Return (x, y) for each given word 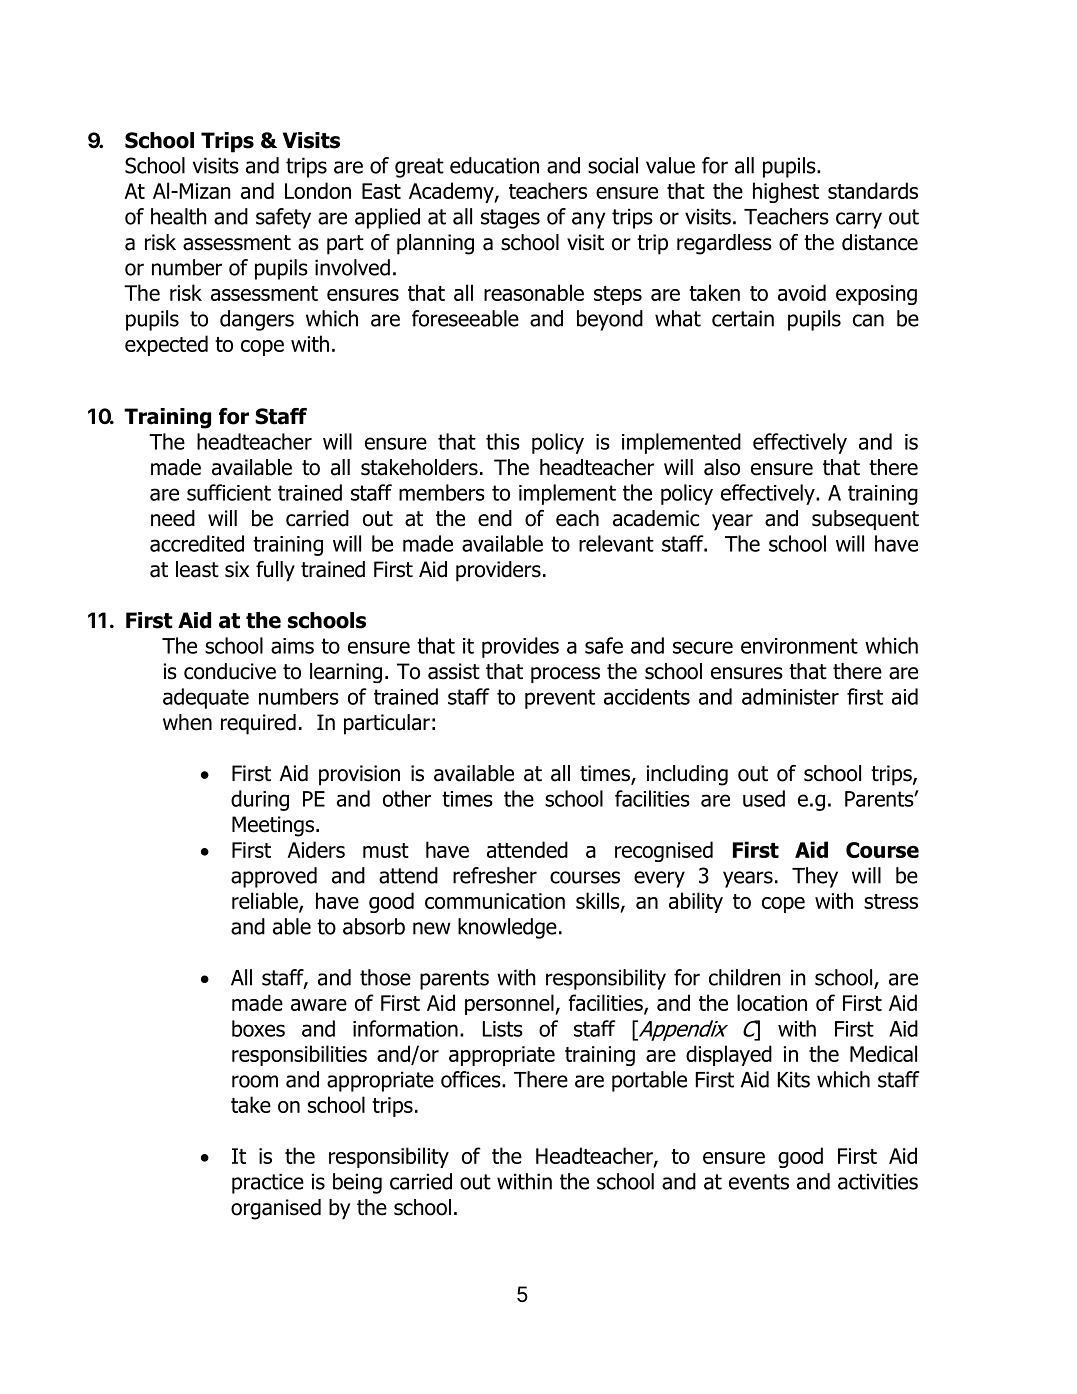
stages (510, 219)
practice (268, 1183)
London (318, 190)
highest (786, 192)
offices (472, 1079)
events (759, 1182)
